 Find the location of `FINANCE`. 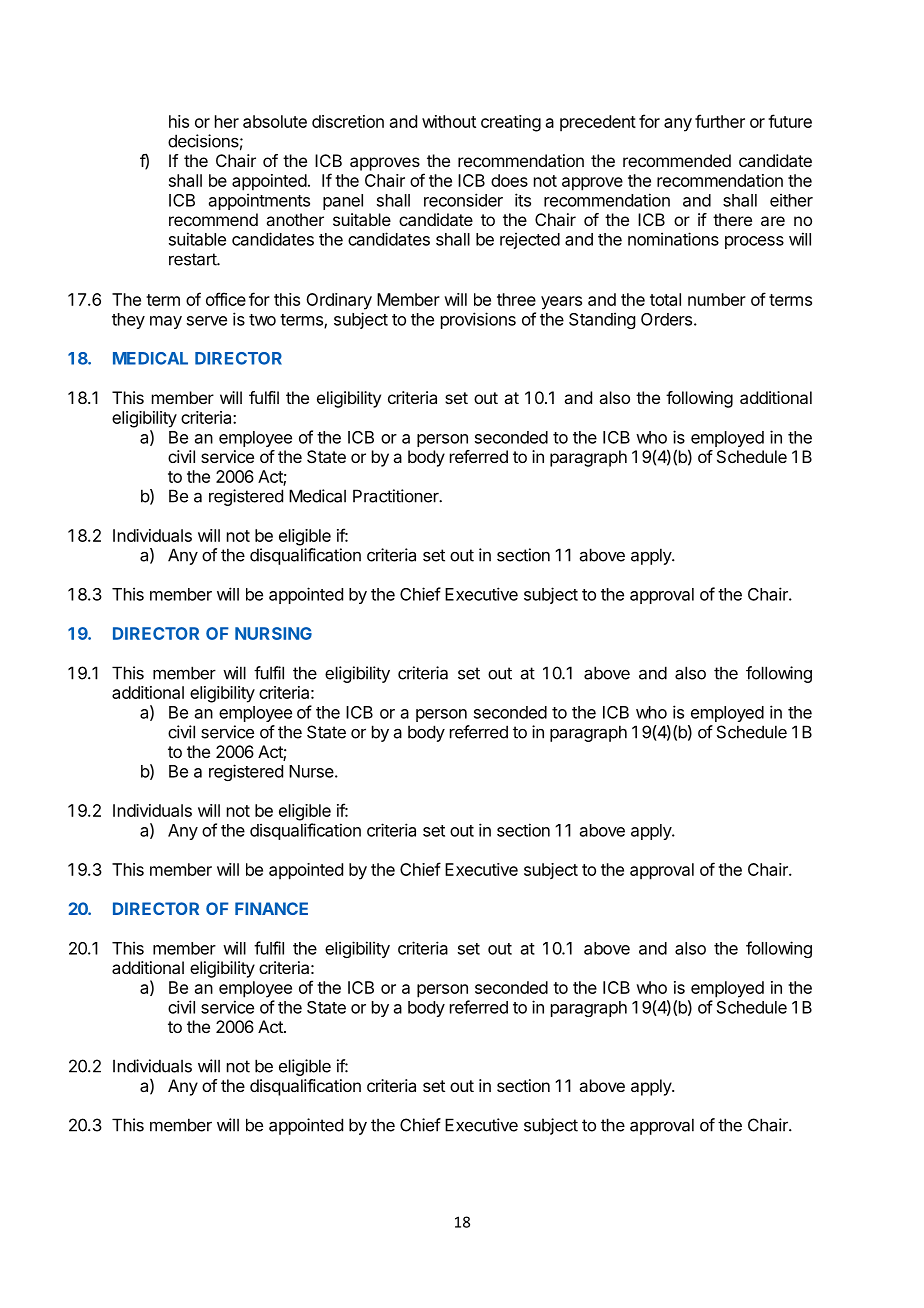

FINANCE is located at coordinates (271, 908).
